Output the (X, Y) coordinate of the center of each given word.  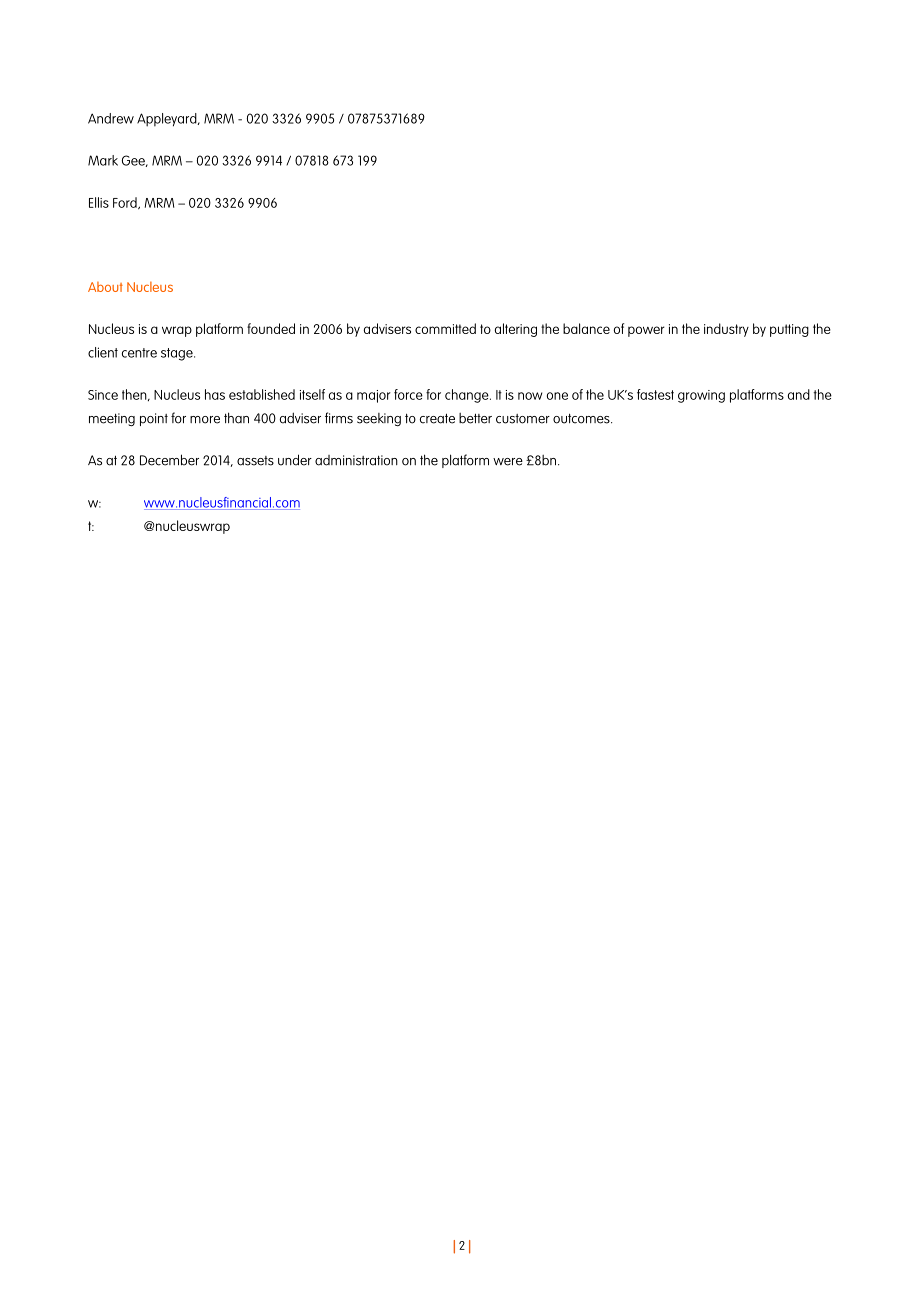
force (408, 394)
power (646, 331)
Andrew (111, 118)
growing (701, 396)
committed (445, 328)
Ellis (99, 202)
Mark (103, 160)
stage (178, 354)
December (169, 460)
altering (516, 330)
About (105, 287)
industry (726, 330)
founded (271, 328)
